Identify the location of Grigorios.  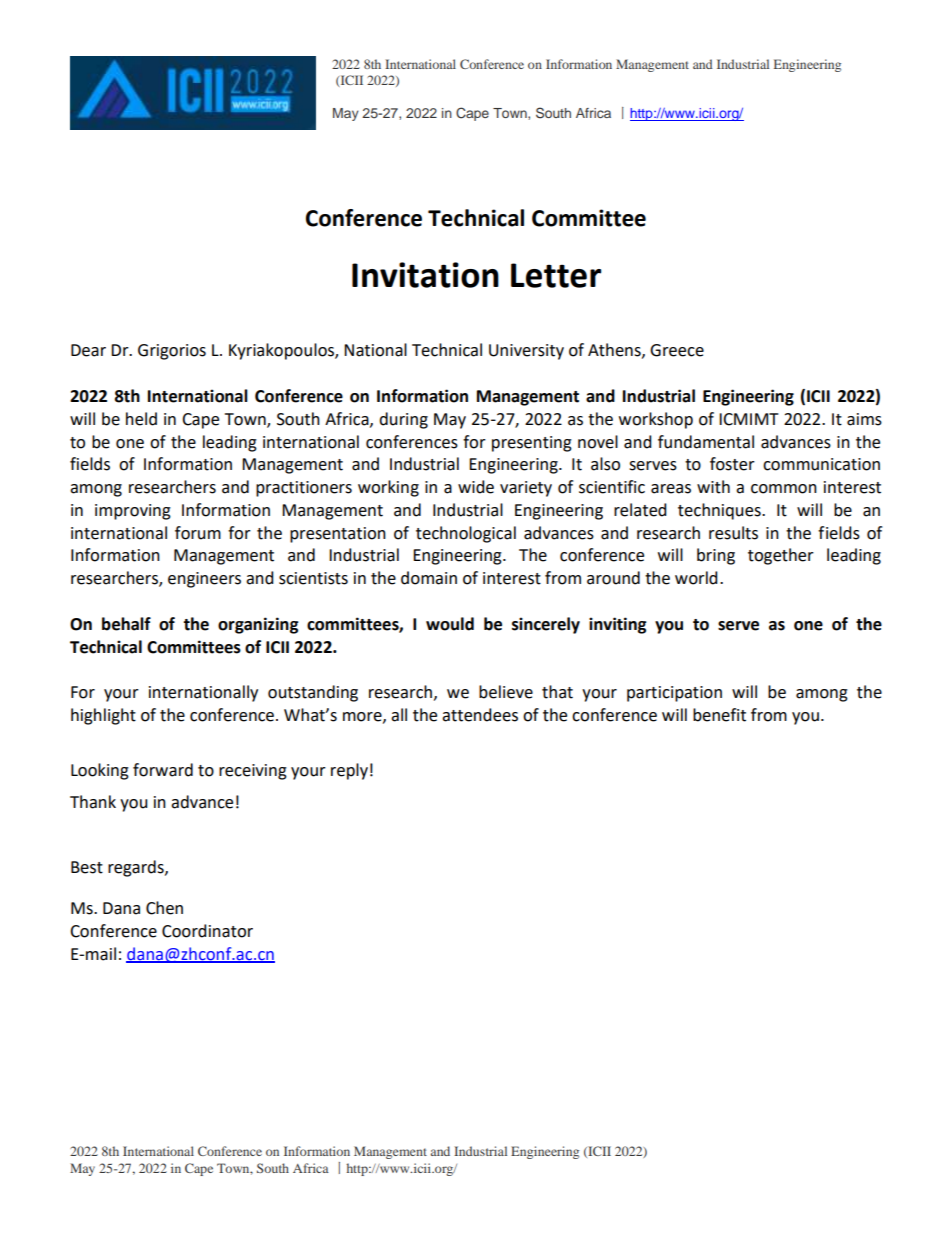
(172, 352).
